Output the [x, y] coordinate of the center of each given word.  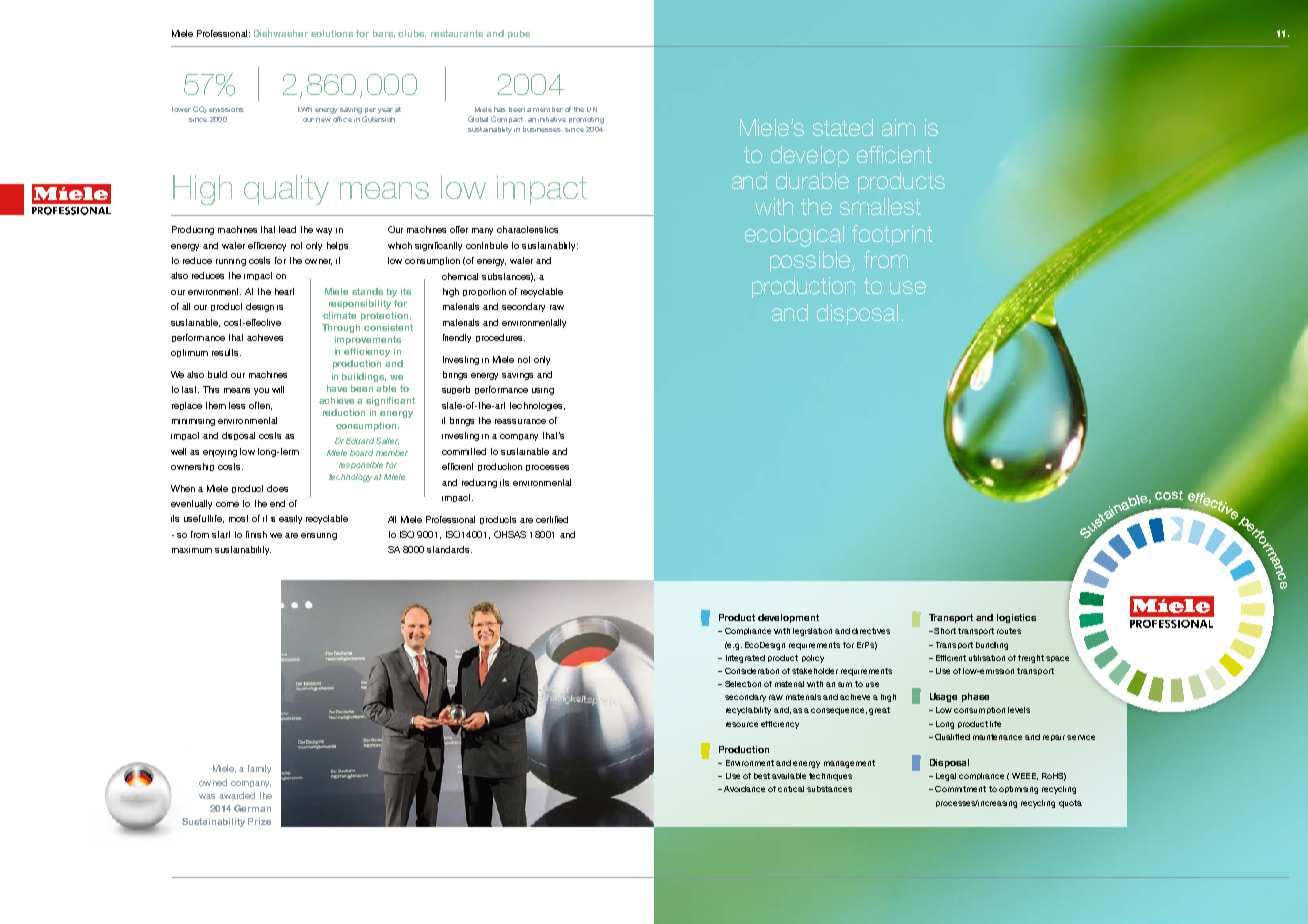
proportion [484, 292]
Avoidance [744, 789]
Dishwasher [281, 33]
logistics [1016, 618]
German [252, 808]
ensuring [319, 536]
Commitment [960, 789]
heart [284, 291]
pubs [519, 34]
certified [552, 519]
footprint [892, 235]
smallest [880, 206]
